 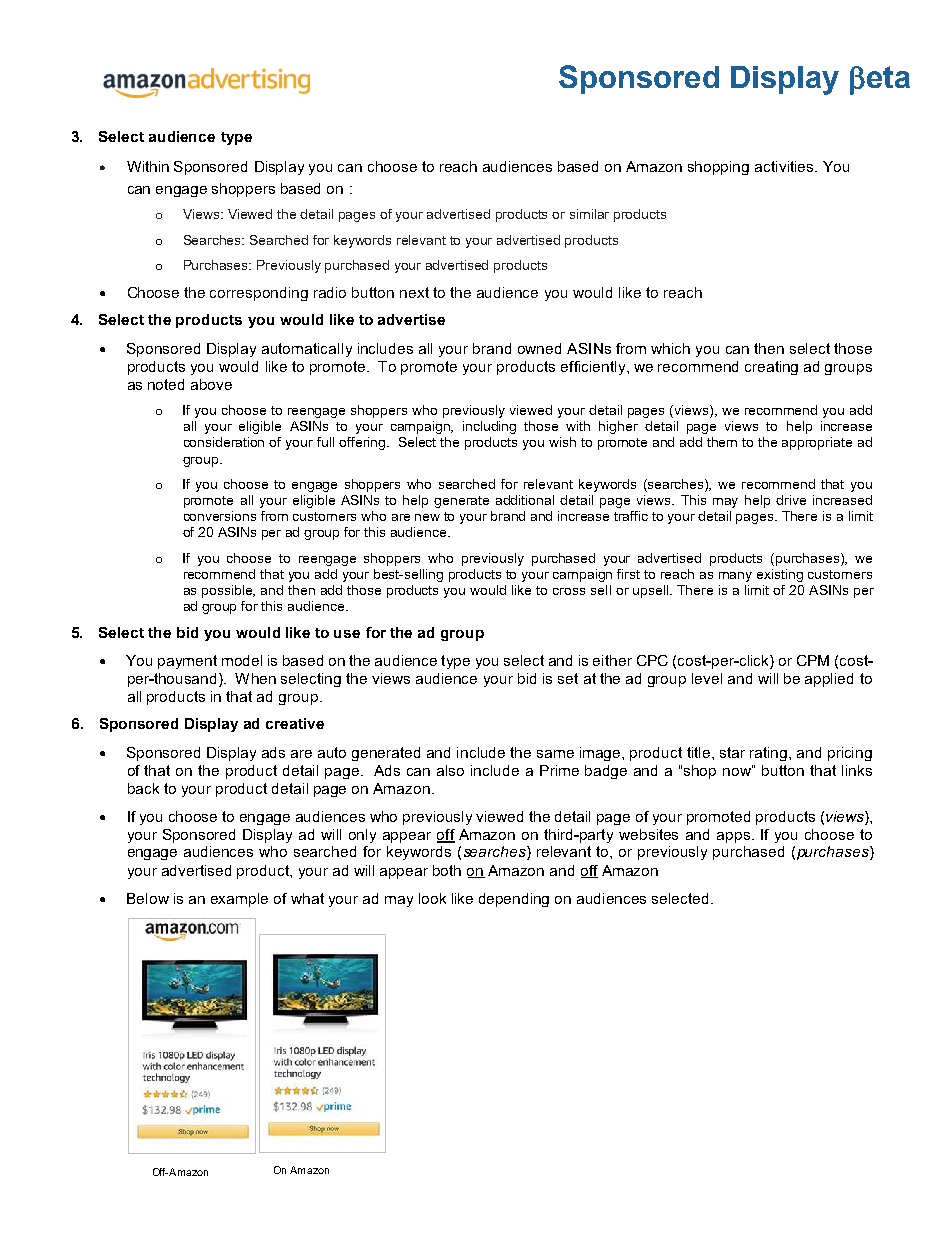 I want to click on above, so click(x=211, y=384).
